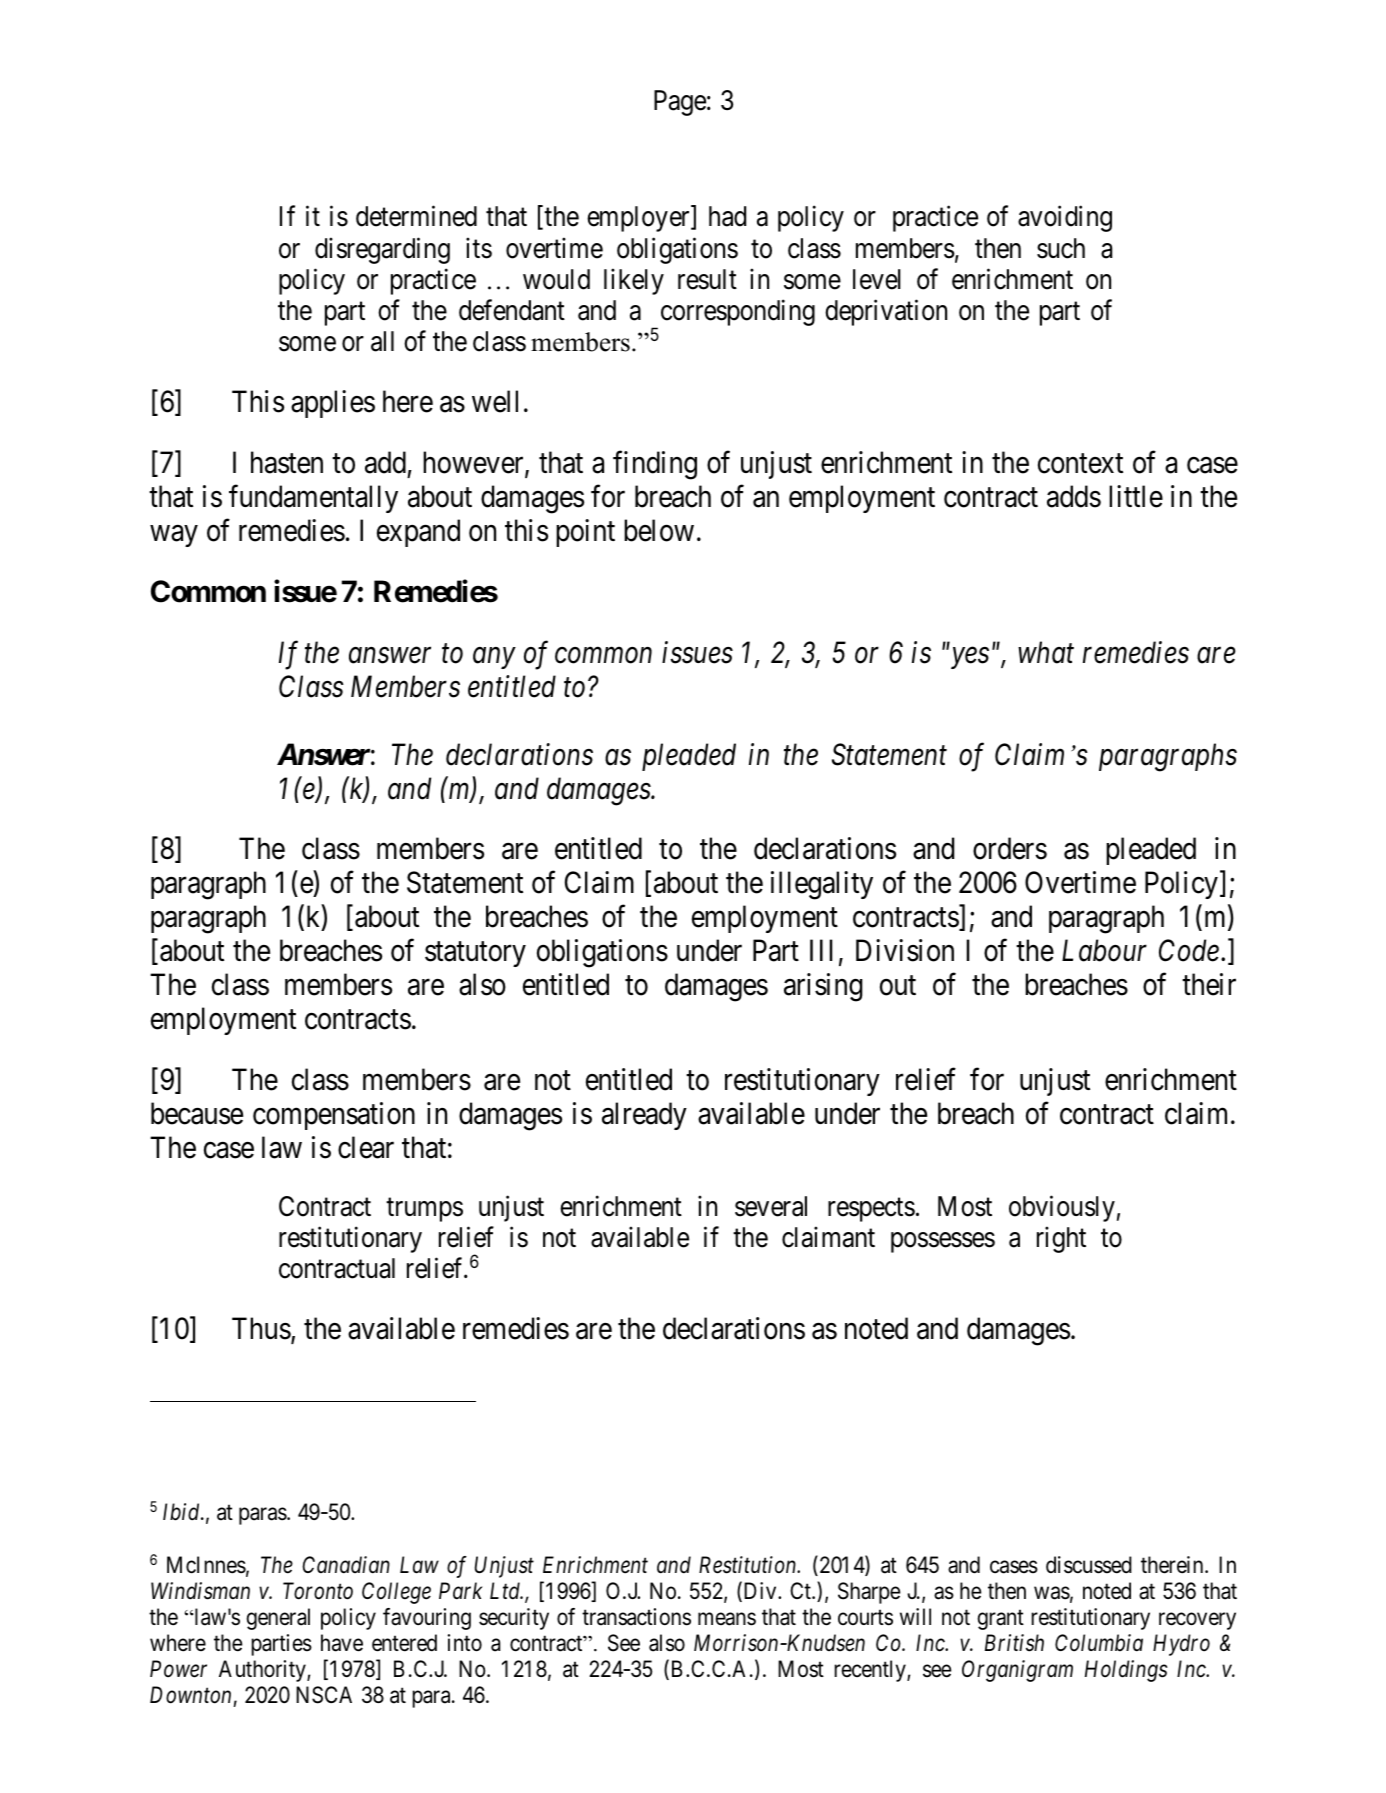 The width and height of the page is (1386, 1793). What do you see at coordinates (278, 1619) in the page?
I see `general` at bounding box center [278, 1619].
